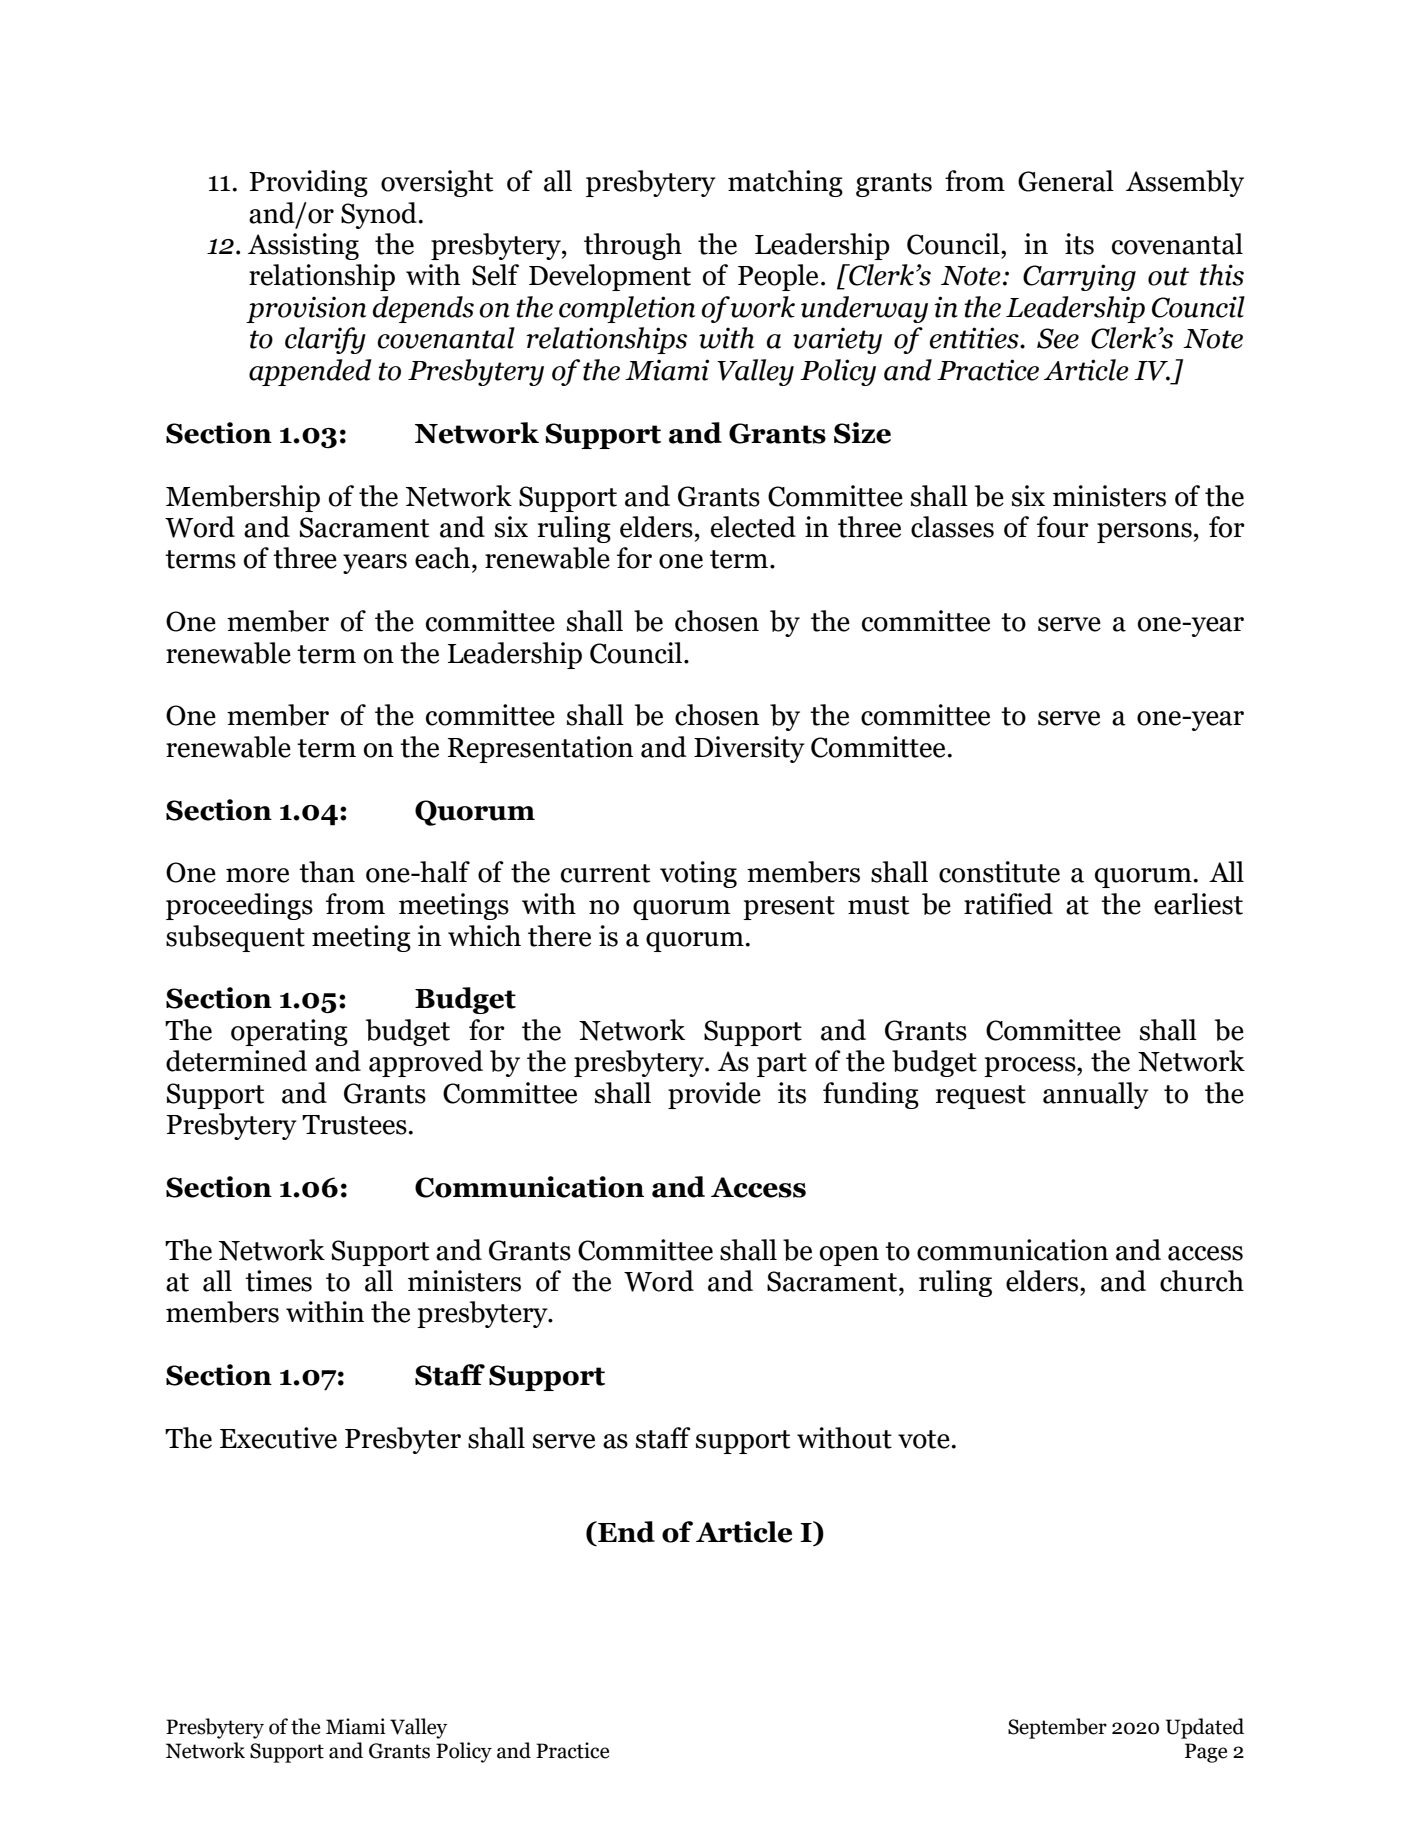  Describe the element at coordinates (749, 749) in the screenshot. I see `Diversity` at that location.
